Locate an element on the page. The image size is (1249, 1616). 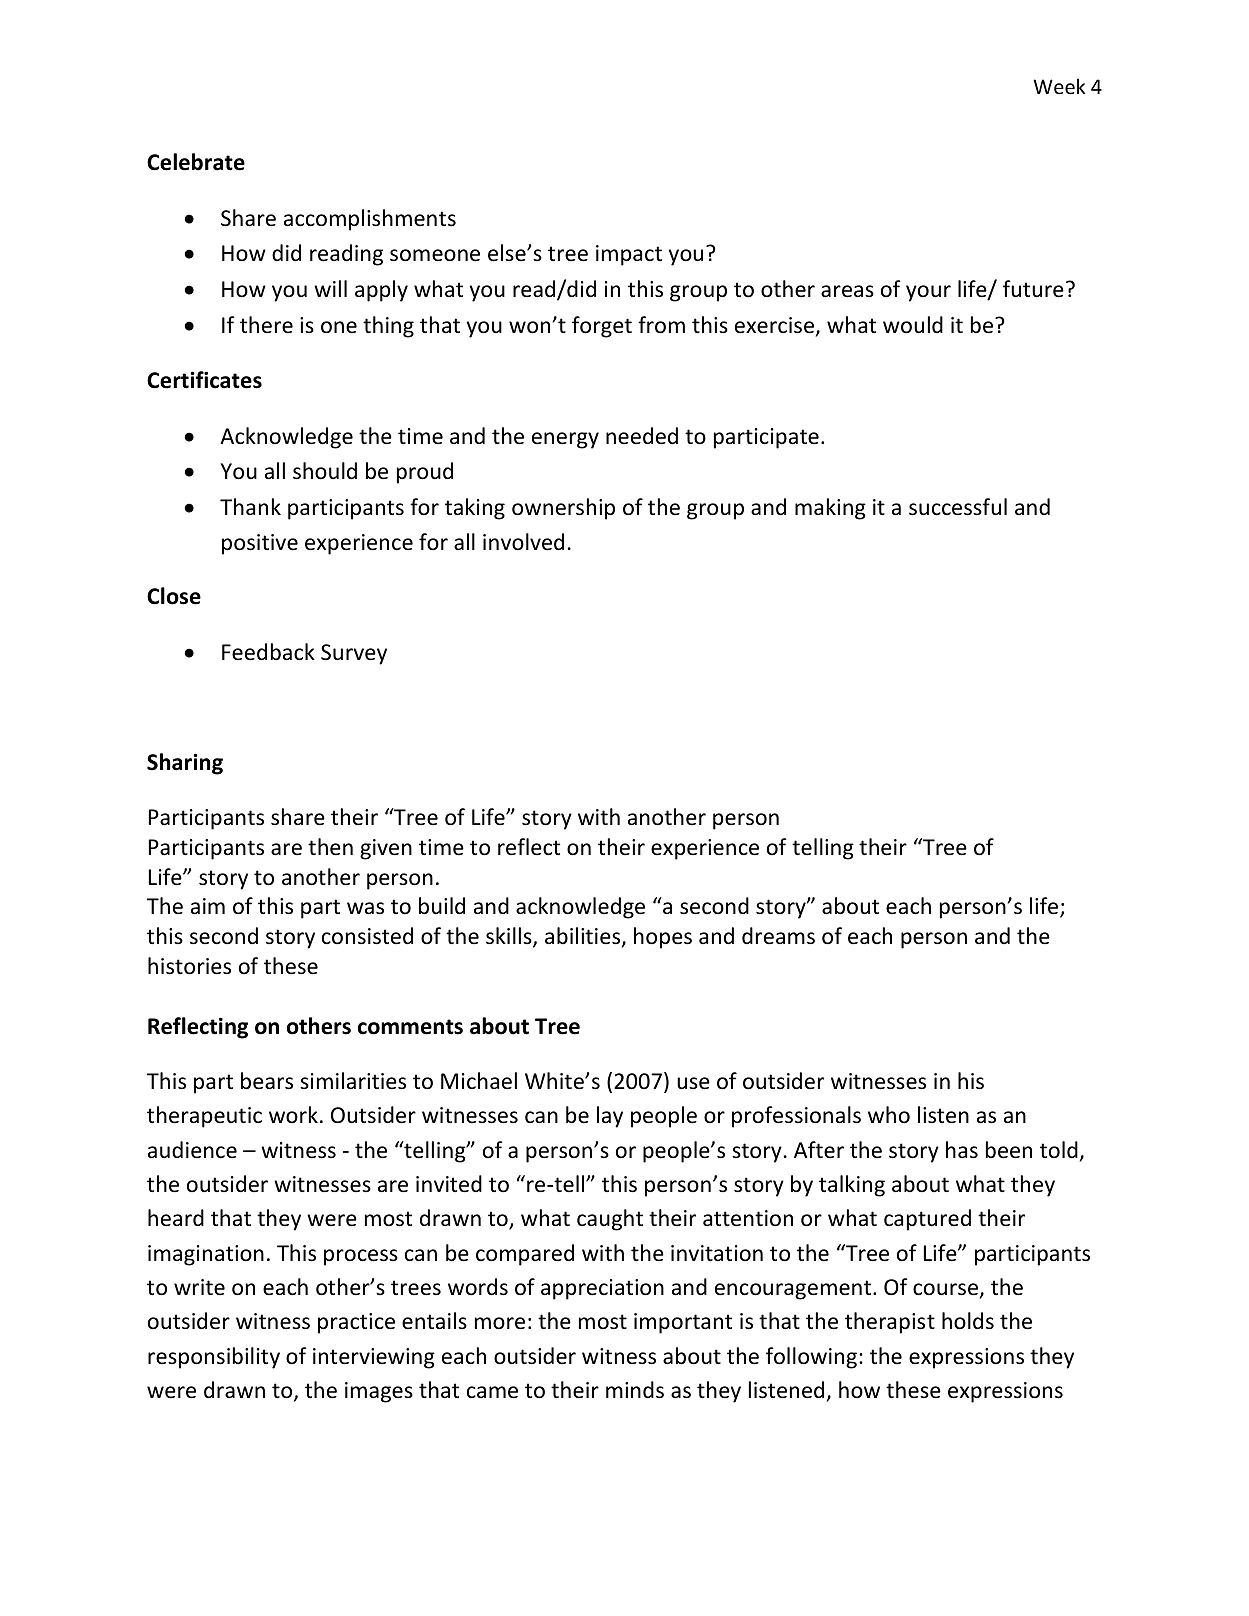
impact is located at coordinates (629, 255).
